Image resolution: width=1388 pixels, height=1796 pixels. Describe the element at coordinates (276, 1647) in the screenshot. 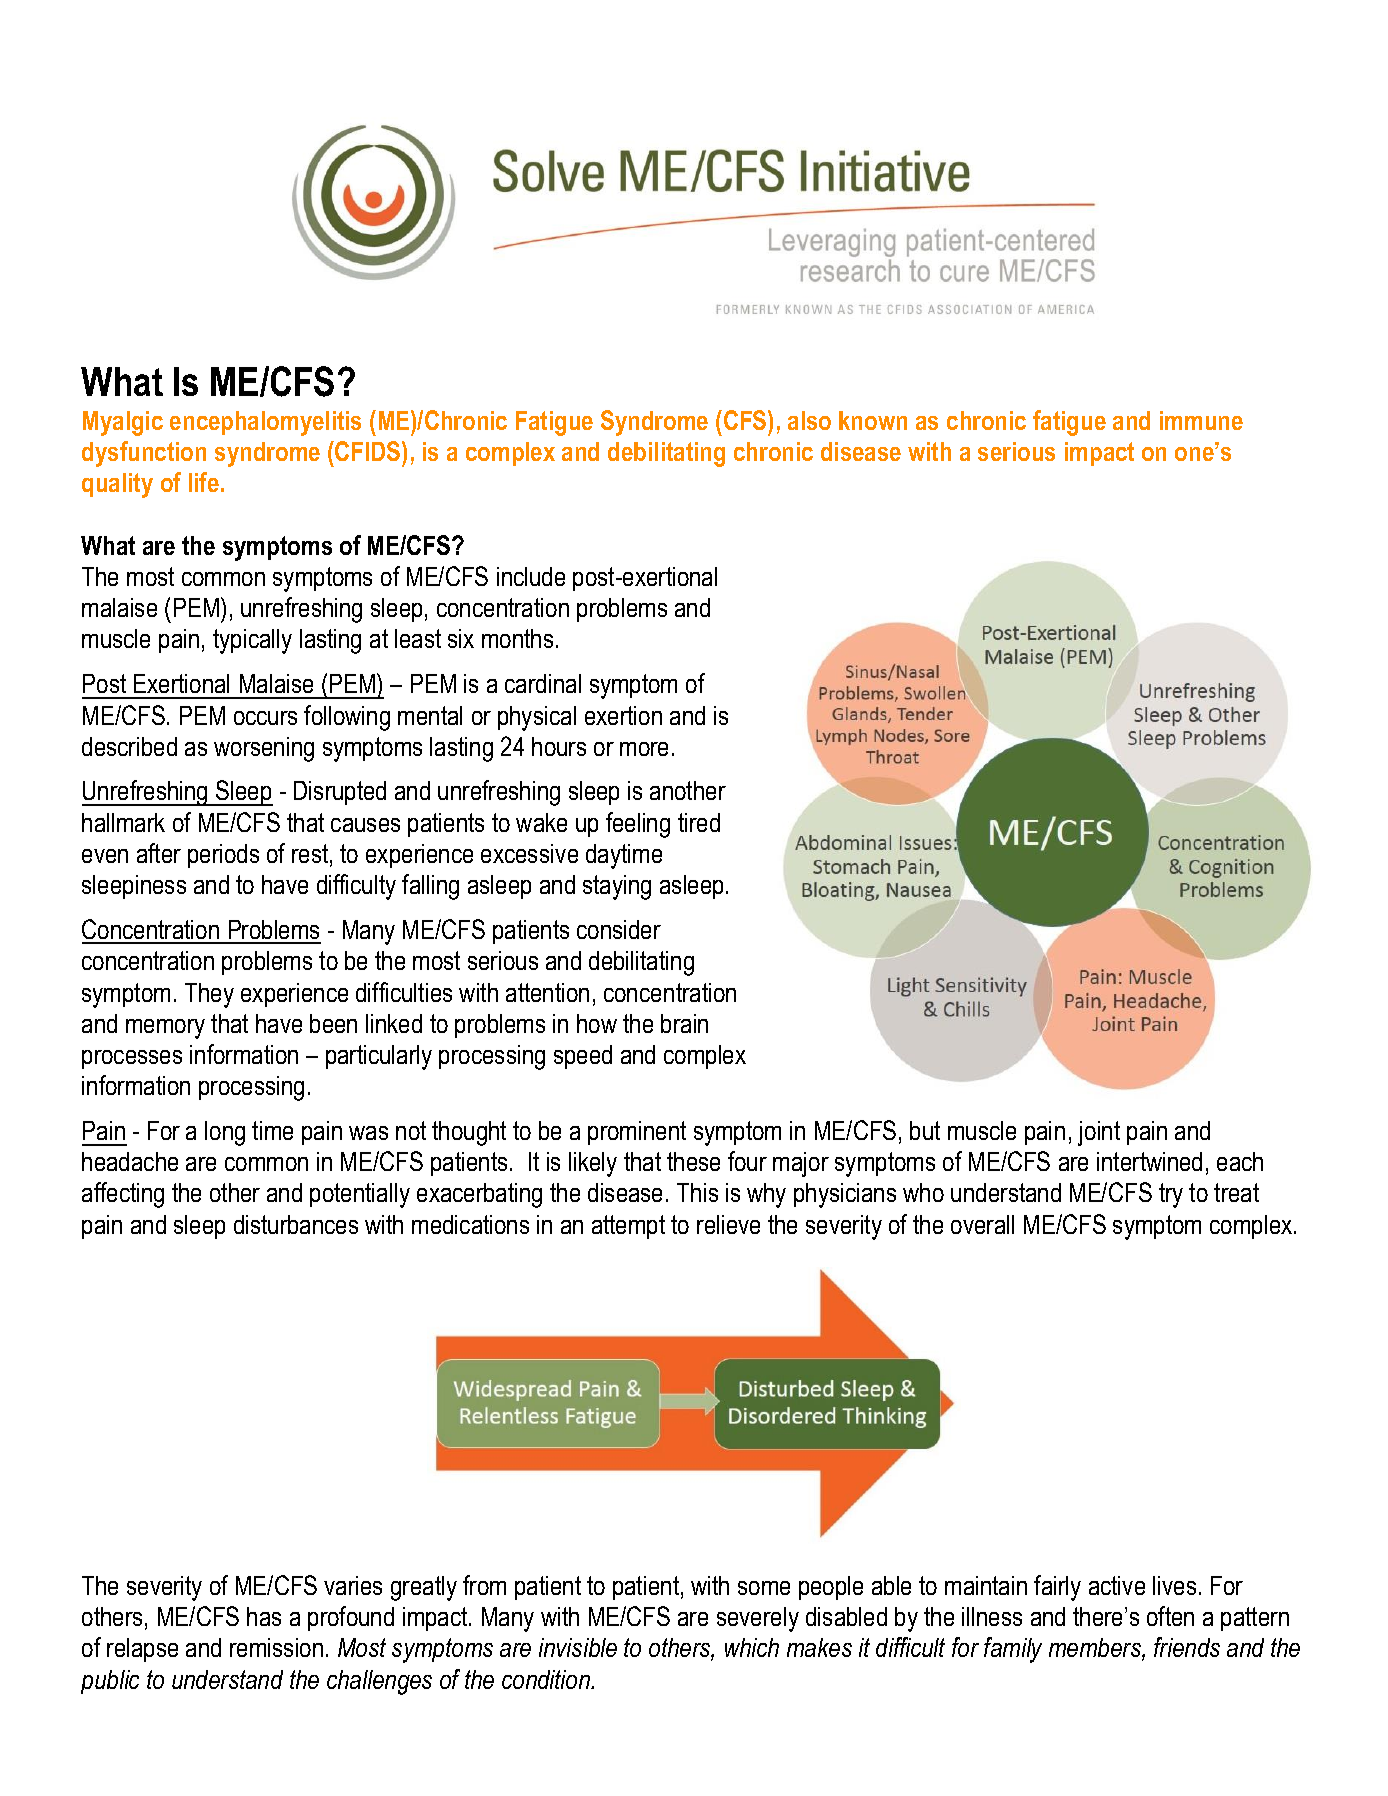

I see `remission` at that location.
